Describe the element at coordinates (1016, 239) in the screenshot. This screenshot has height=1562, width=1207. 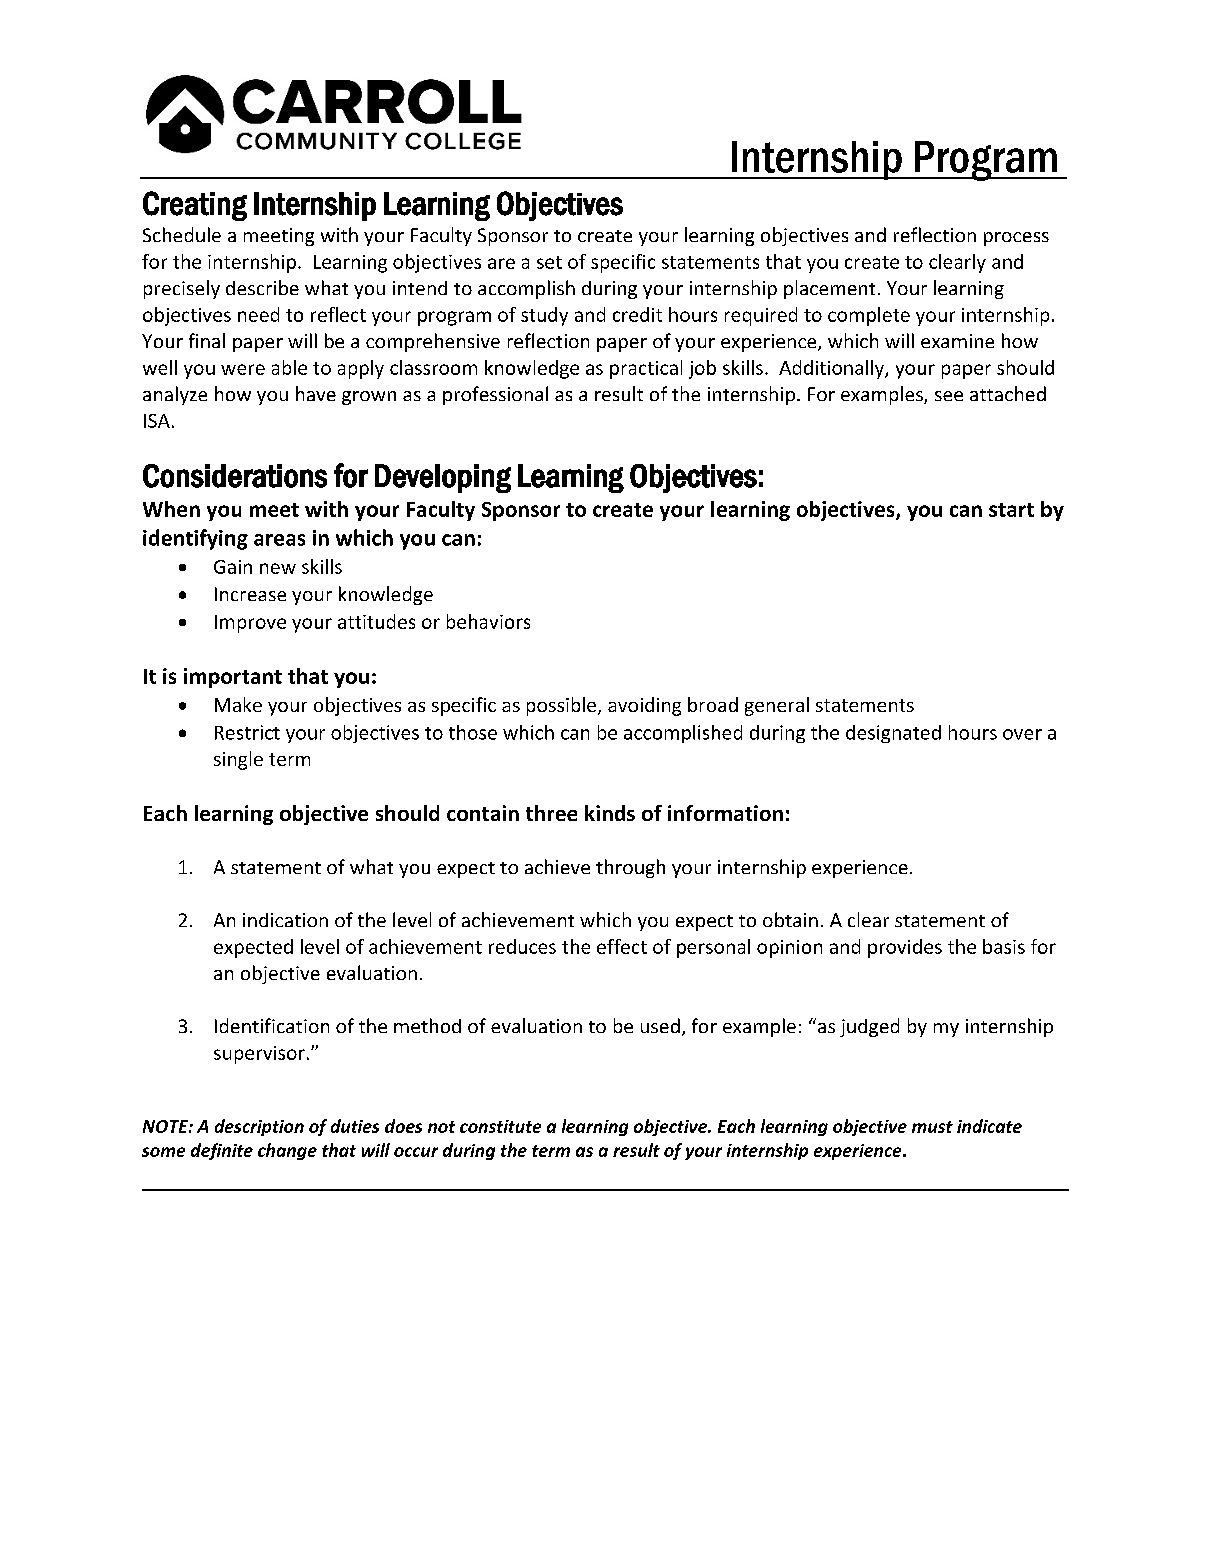
I see `process` at that location.
